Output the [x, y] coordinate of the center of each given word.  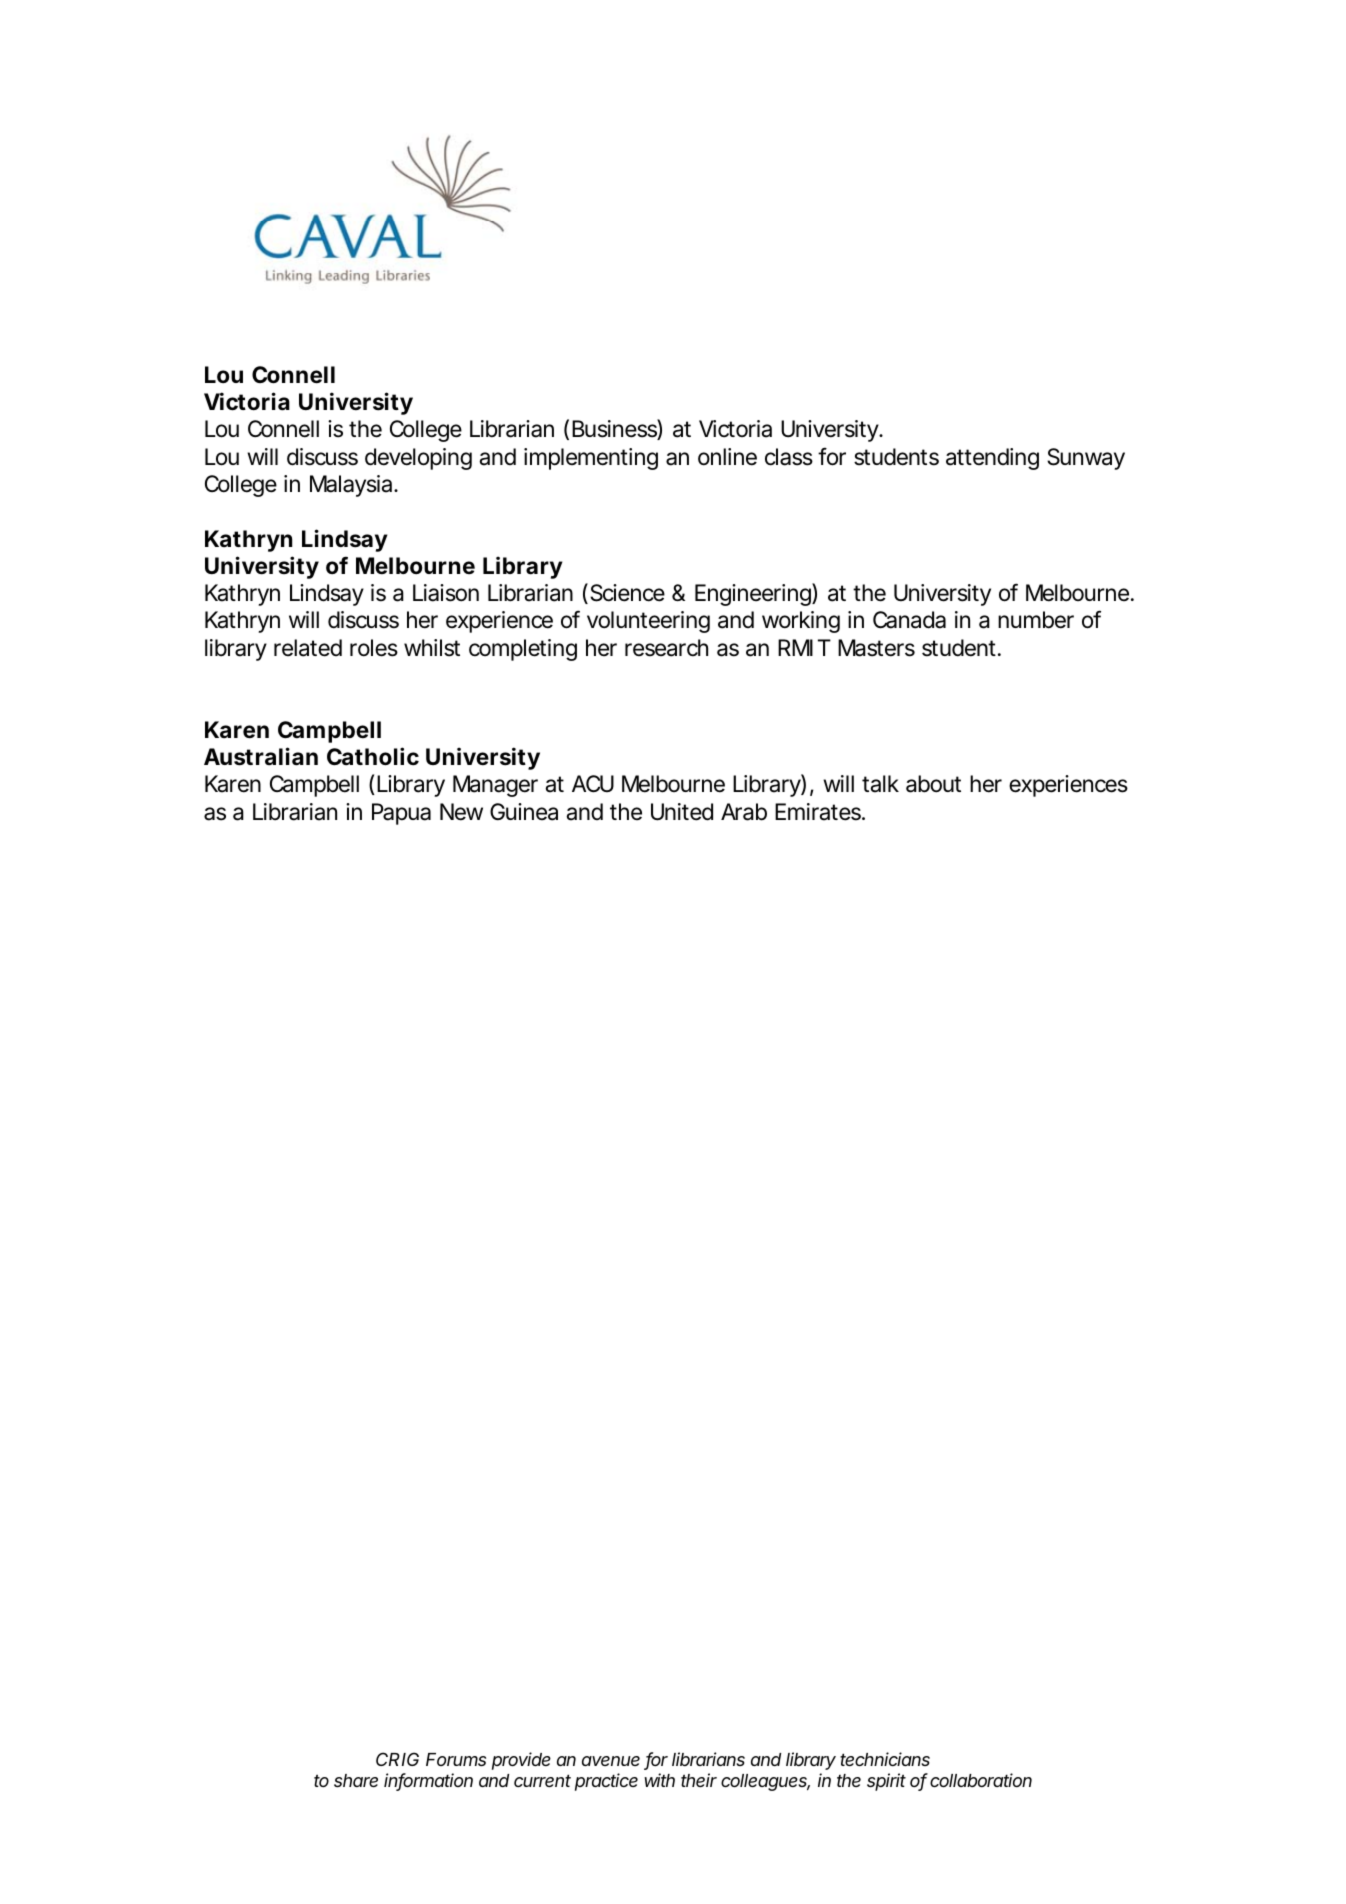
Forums [456, 1759]
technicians [885, 1759]
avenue [611, 1761]
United [682, 812]
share [356, 1780]
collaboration [981, 1780]
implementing [591, 459]
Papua [401, 814]
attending [992, 459]
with [659, 1780]
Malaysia [352, 486]
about [933, 784]
